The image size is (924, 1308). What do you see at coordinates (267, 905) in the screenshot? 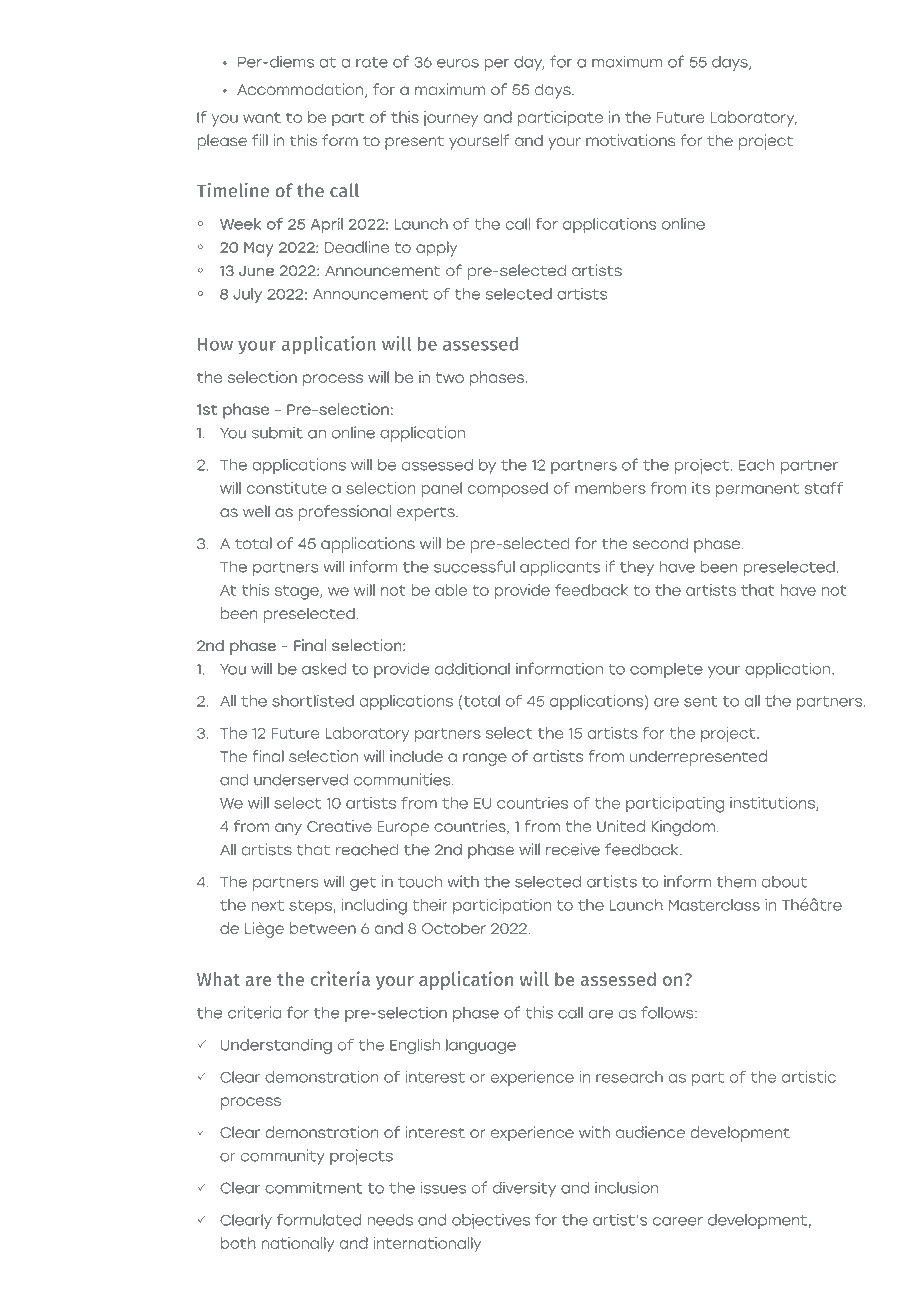
I see `next` at bounding box center [267, 905].
